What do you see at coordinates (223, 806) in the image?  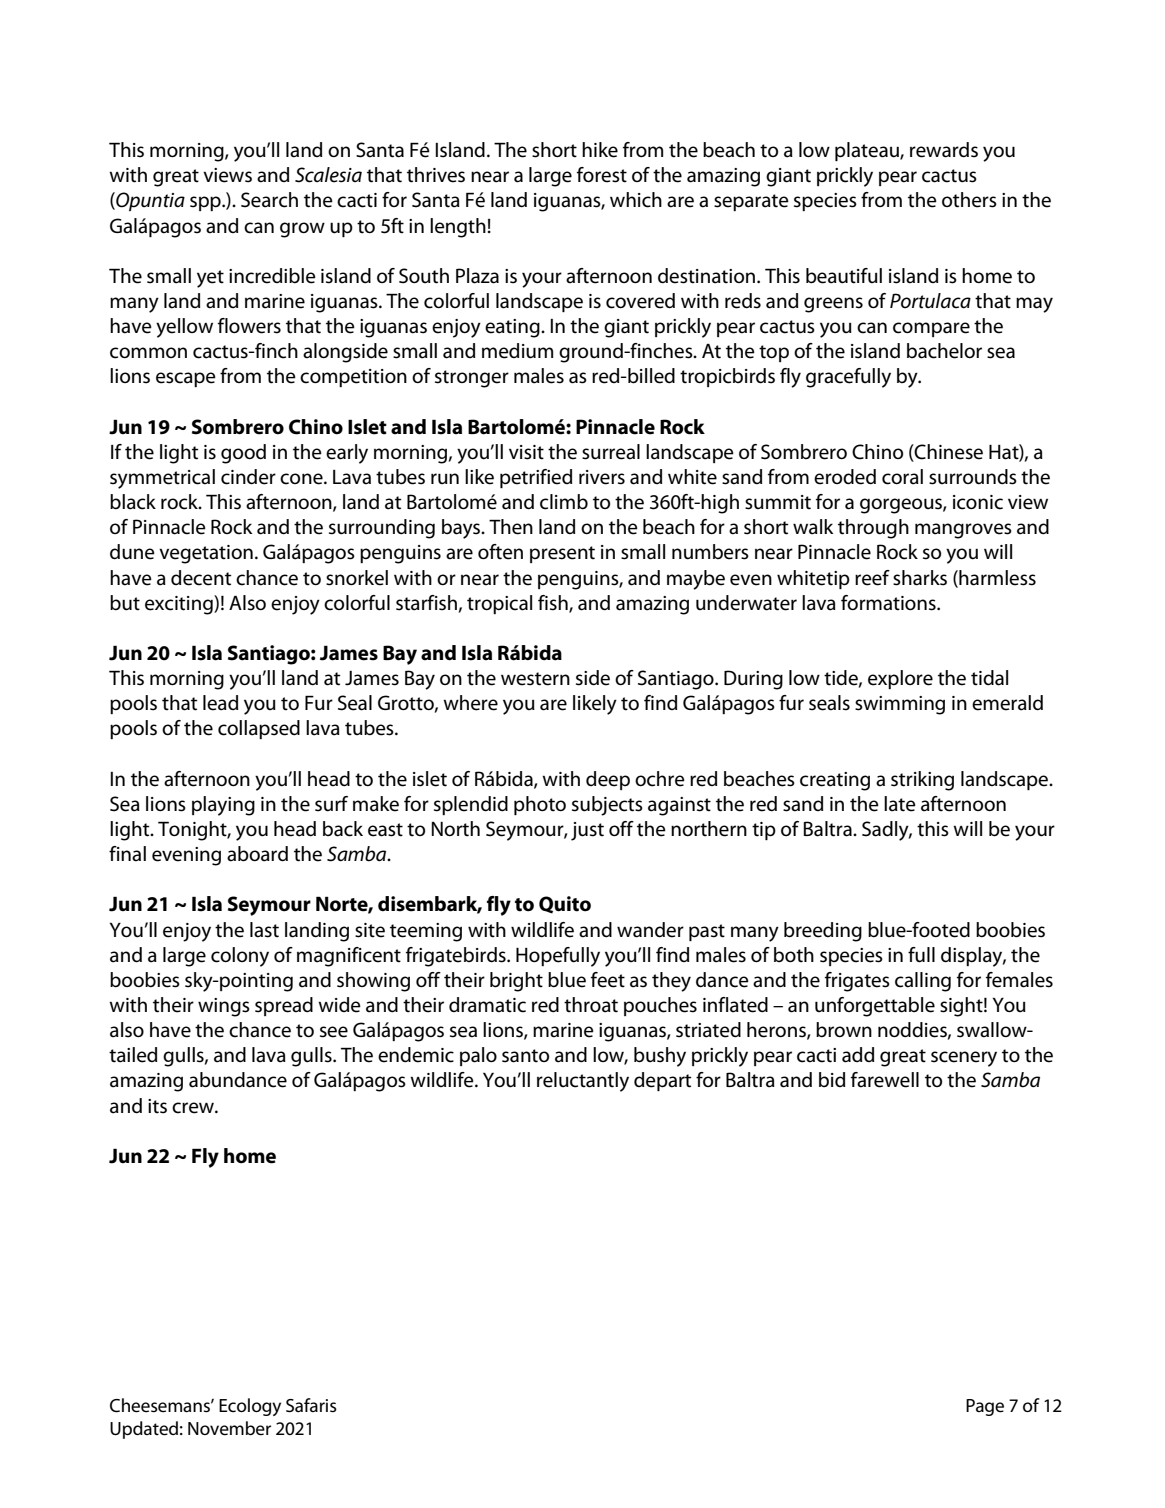 I see `playing` at bounding box center [223, 806].
